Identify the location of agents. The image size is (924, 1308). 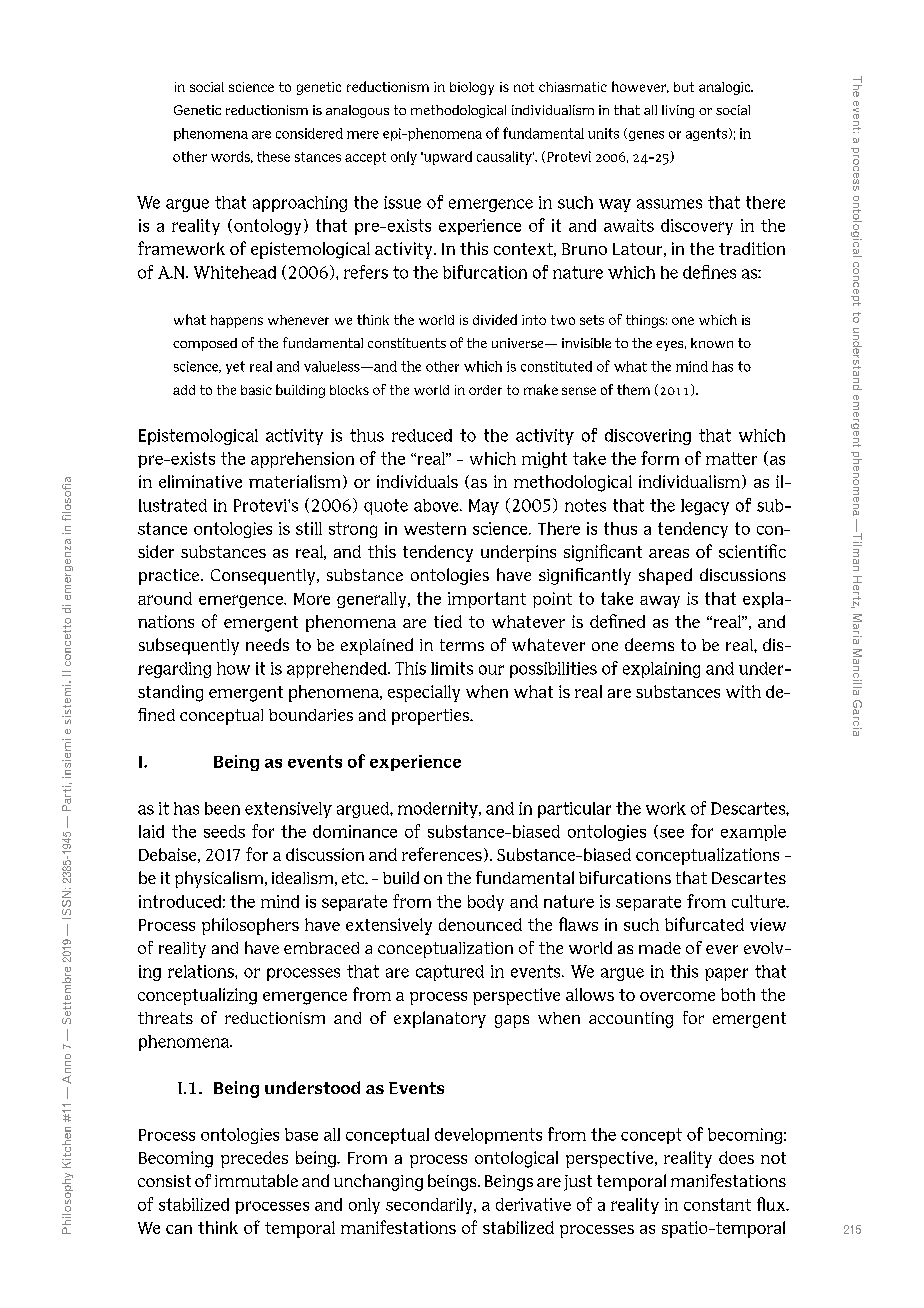
(706, 134).
